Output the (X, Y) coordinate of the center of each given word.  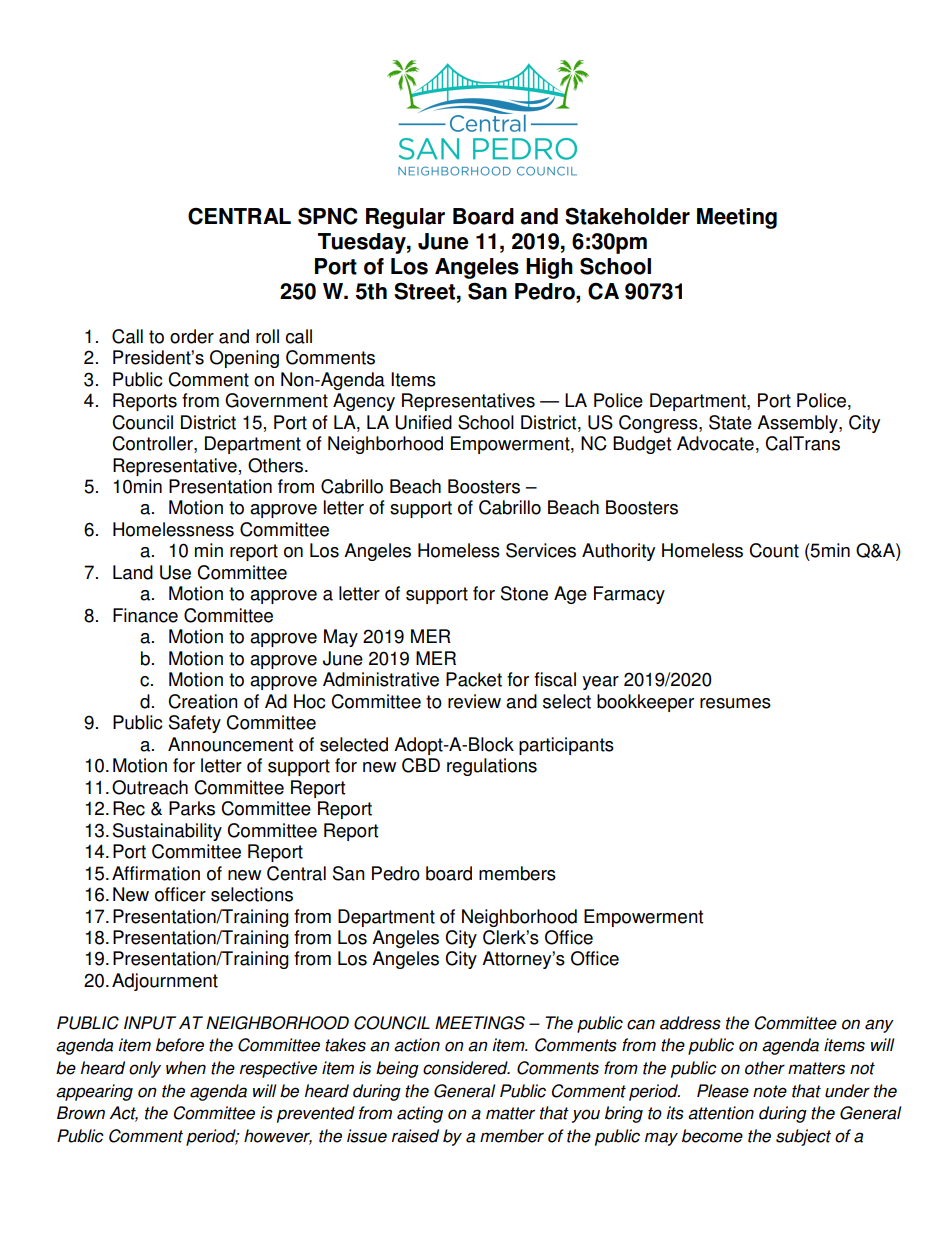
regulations (492, 767)
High (549, 268)
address (690, 1023)
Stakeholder (627, 216)
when (186, 1068)
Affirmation (156, 873)
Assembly (798, 424)
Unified (423, 422)
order (192, 336)
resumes (735, 703)
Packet (474, 679)
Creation (203, 701)
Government (276, 400)
